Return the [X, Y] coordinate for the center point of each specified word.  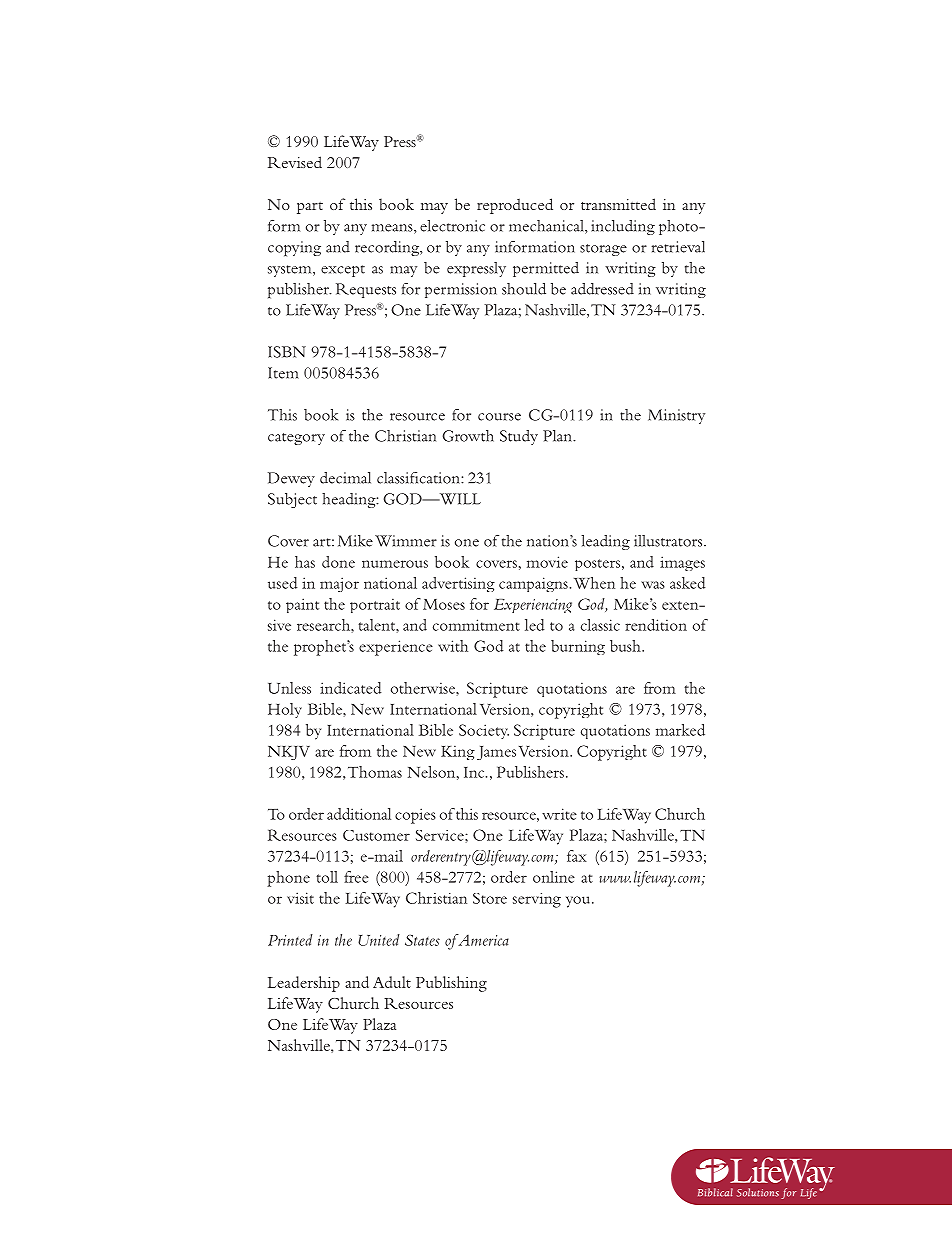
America [482, 940]
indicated [350, 688]
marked [680, 730]
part [310, 208]
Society [484, 731]
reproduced [515, 206]
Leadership [304, 984]
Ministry [676, 416]
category [296, 439]
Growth [468, 436]
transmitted [618, 204]
